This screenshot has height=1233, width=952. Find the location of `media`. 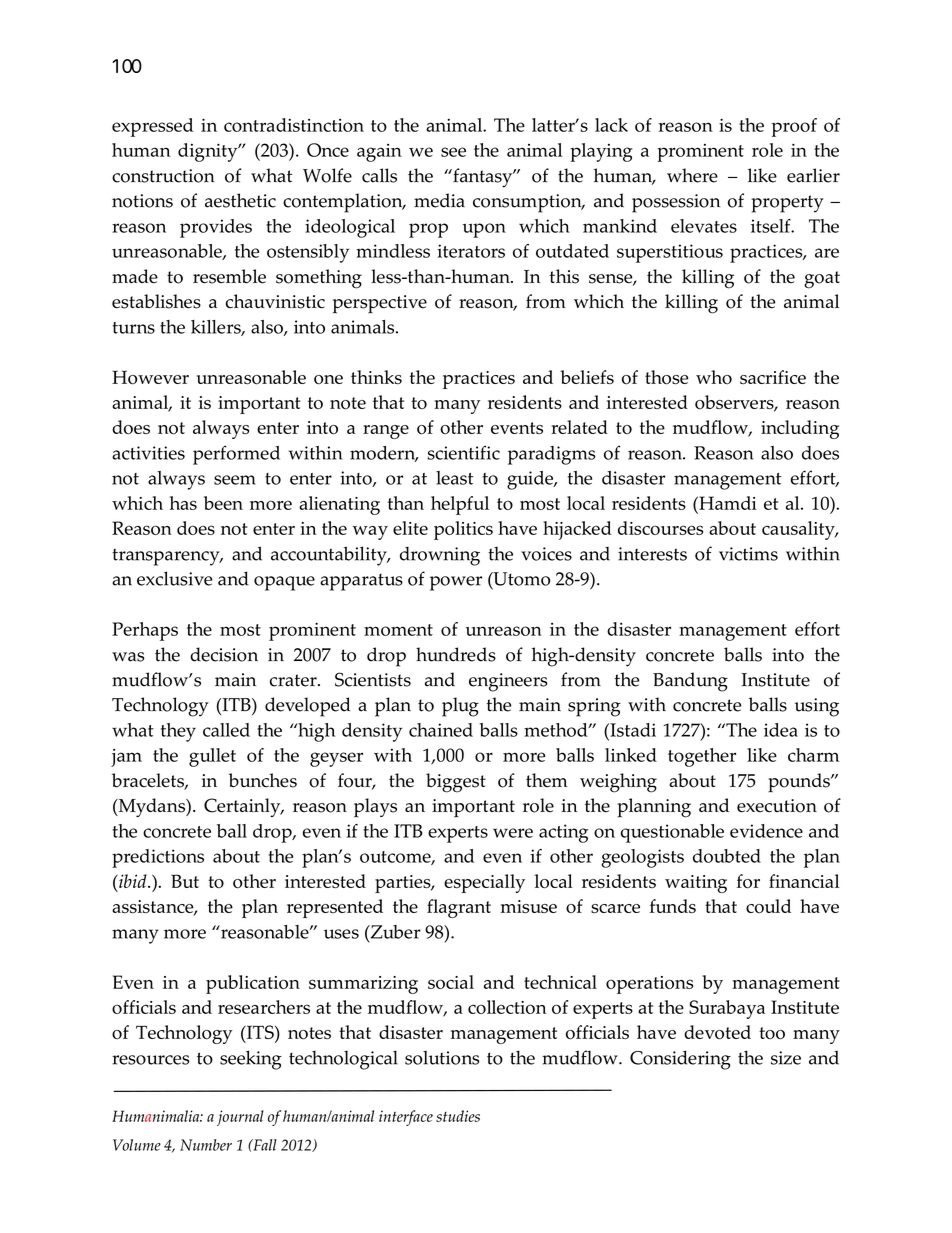

media is located at coordinates (439, 200).
